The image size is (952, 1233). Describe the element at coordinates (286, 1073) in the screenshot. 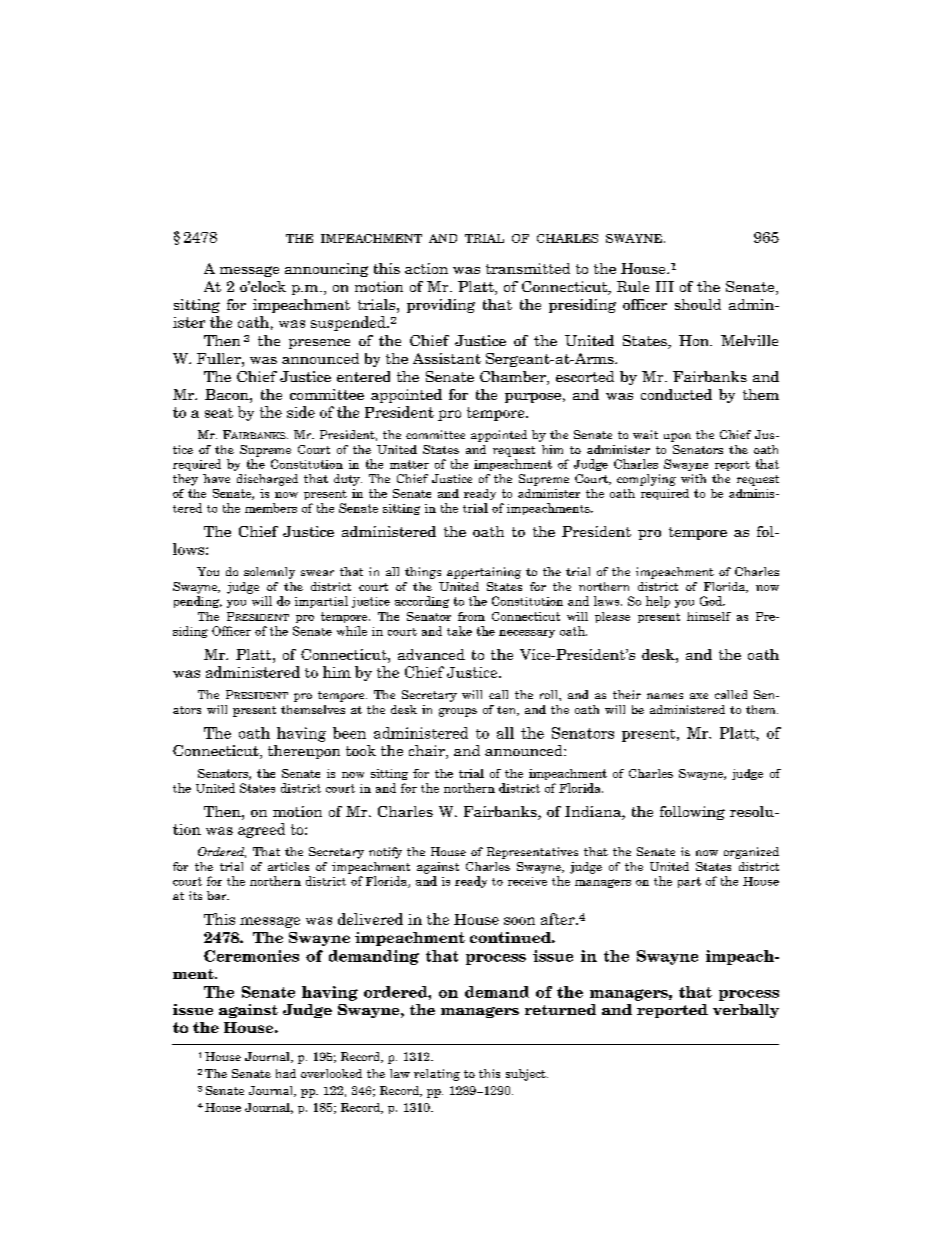

I see `had` at that location.
